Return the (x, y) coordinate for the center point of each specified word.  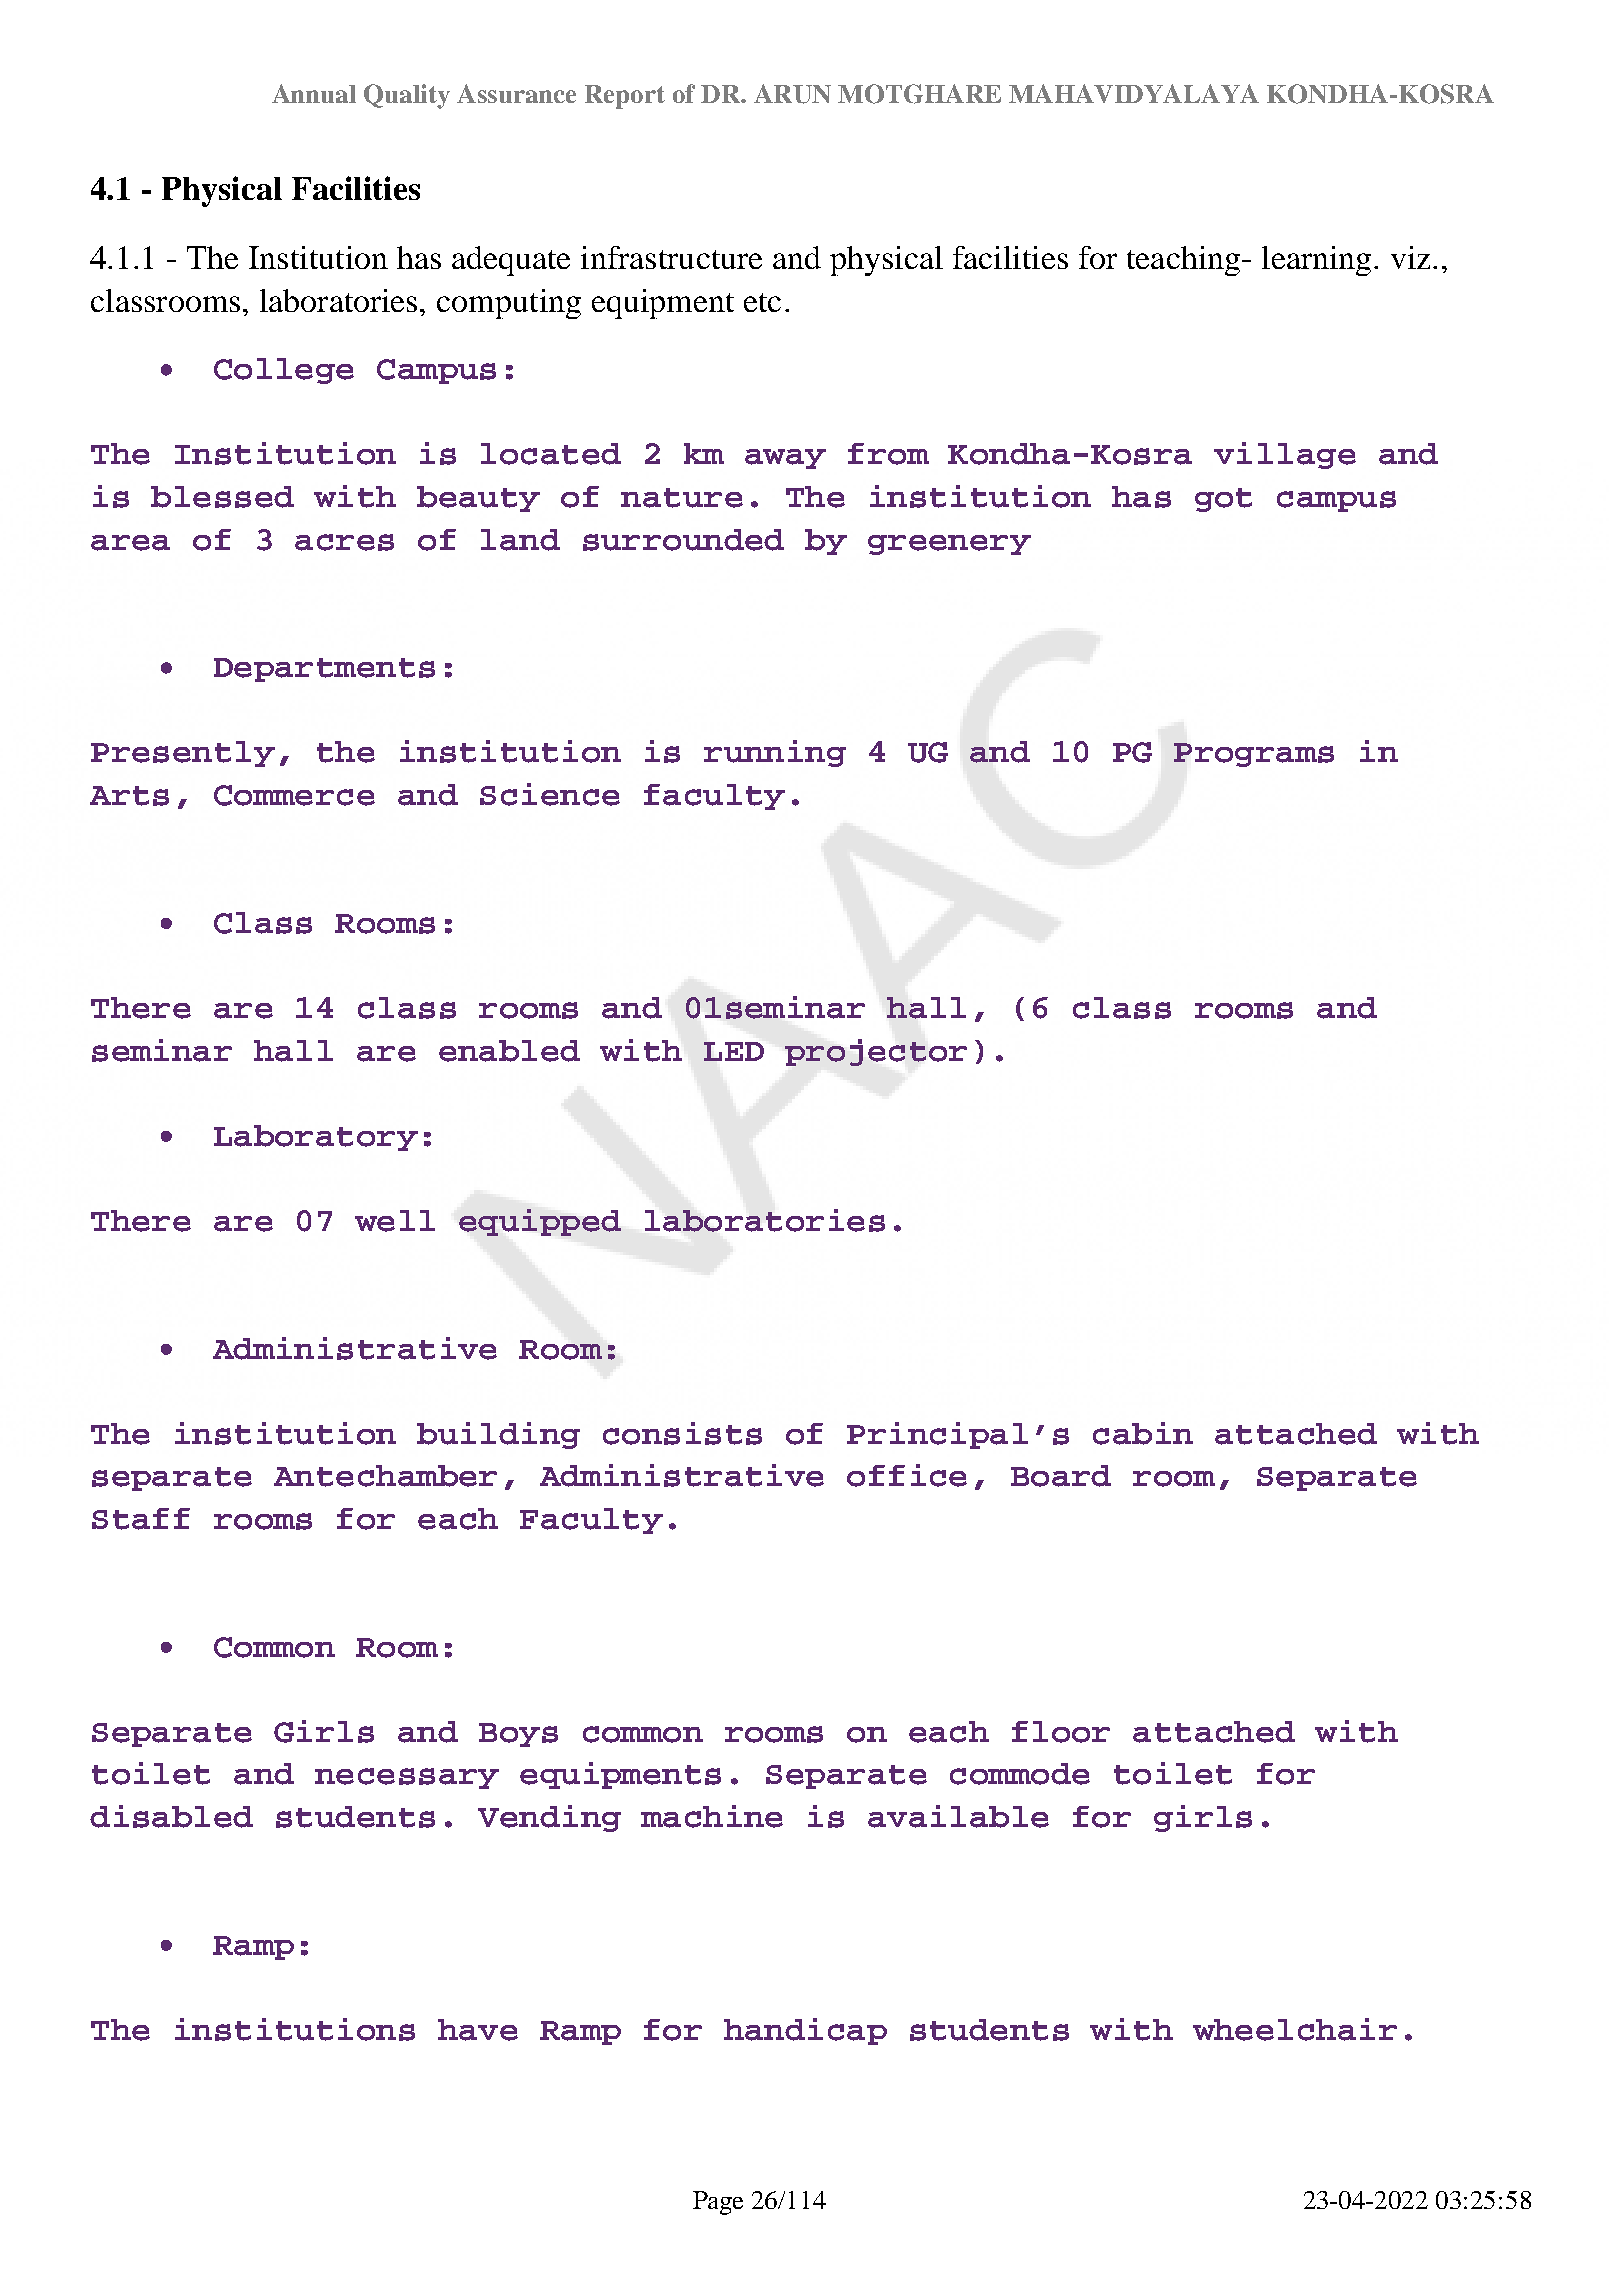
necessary (407, 1778)
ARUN (792, 94)
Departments (324, 670)
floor (1061, 1732)
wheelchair (1295, 2029)
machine (712, 1816)
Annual (314, 93)
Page (718, 2203)
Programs (1254, 755)
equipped (540, 1222)
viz (1410, 257)
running (775, 753)
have (478, 2030)
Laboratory (316, 1138)
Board (1061, 1476)
